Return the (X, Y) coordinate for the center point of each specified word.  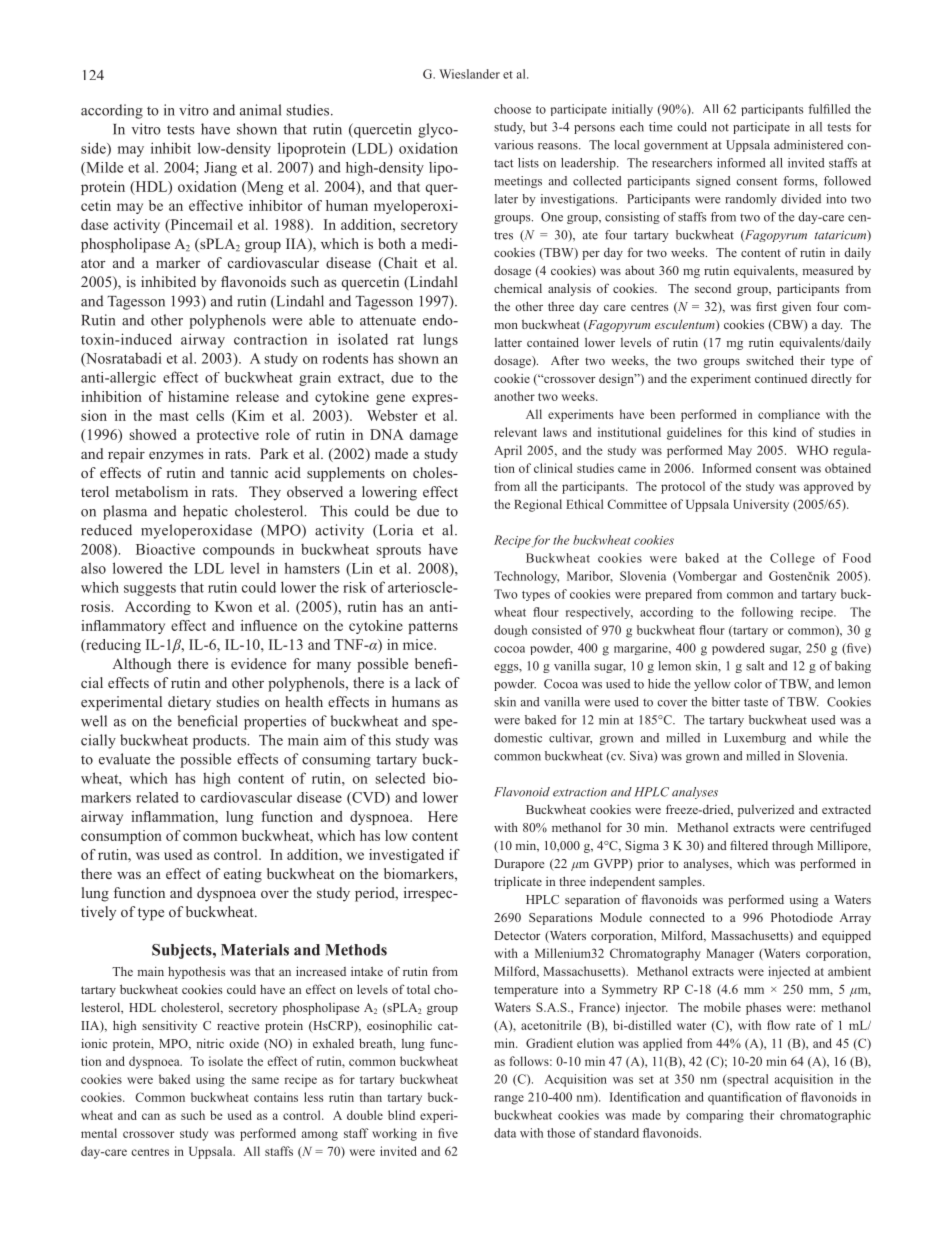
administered (808, 145)
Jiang (220, 169)
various (513, 145)
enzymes (176, 457)
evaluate (124, 759)
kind (784, 432)
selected (400, 778)
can (151, 1116)
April (508, 451)
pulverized (766, 811)
